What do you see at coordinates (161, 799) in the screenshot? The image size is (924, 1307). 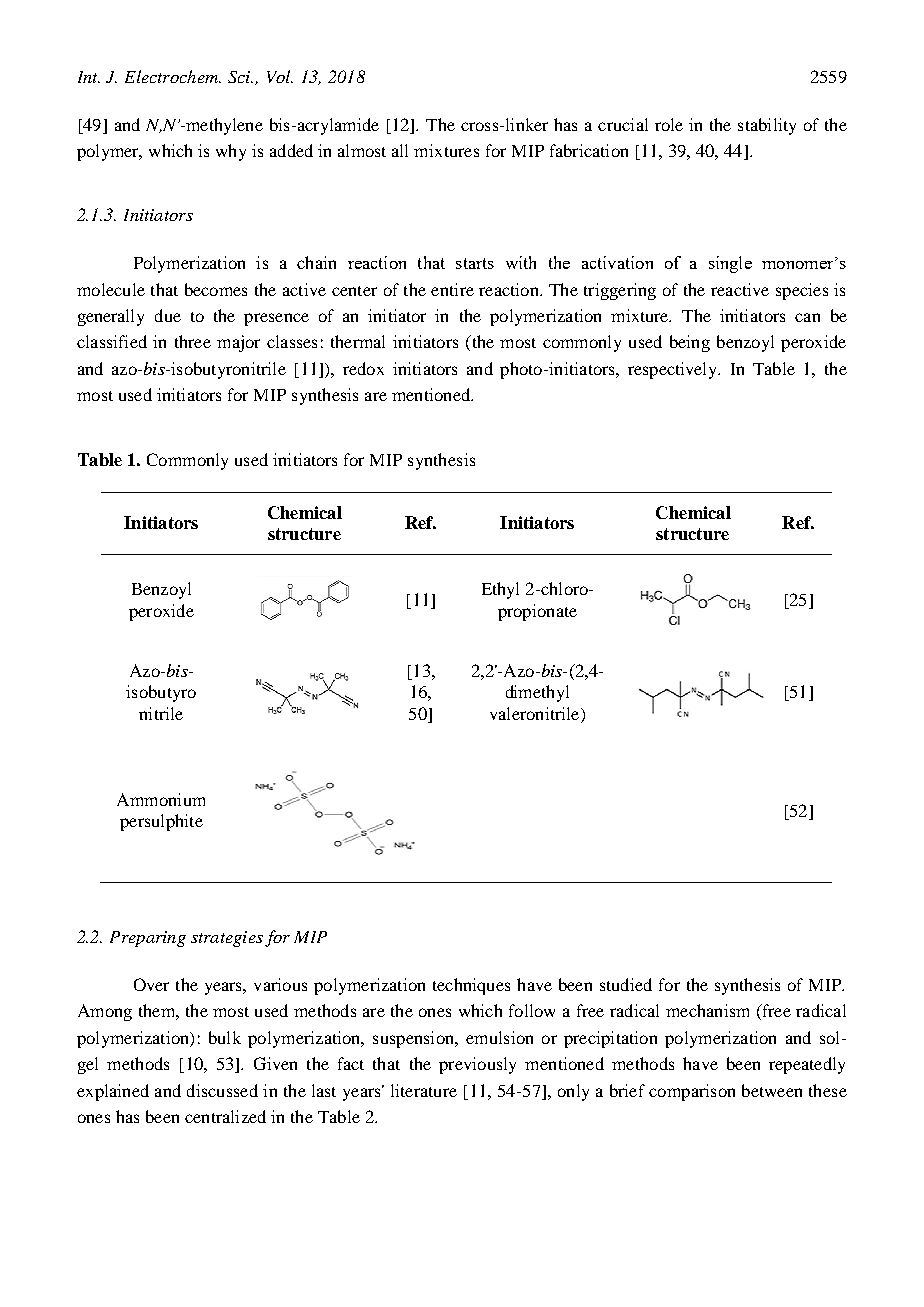 I see `Ammonium` at bounding box center [161, 799].
